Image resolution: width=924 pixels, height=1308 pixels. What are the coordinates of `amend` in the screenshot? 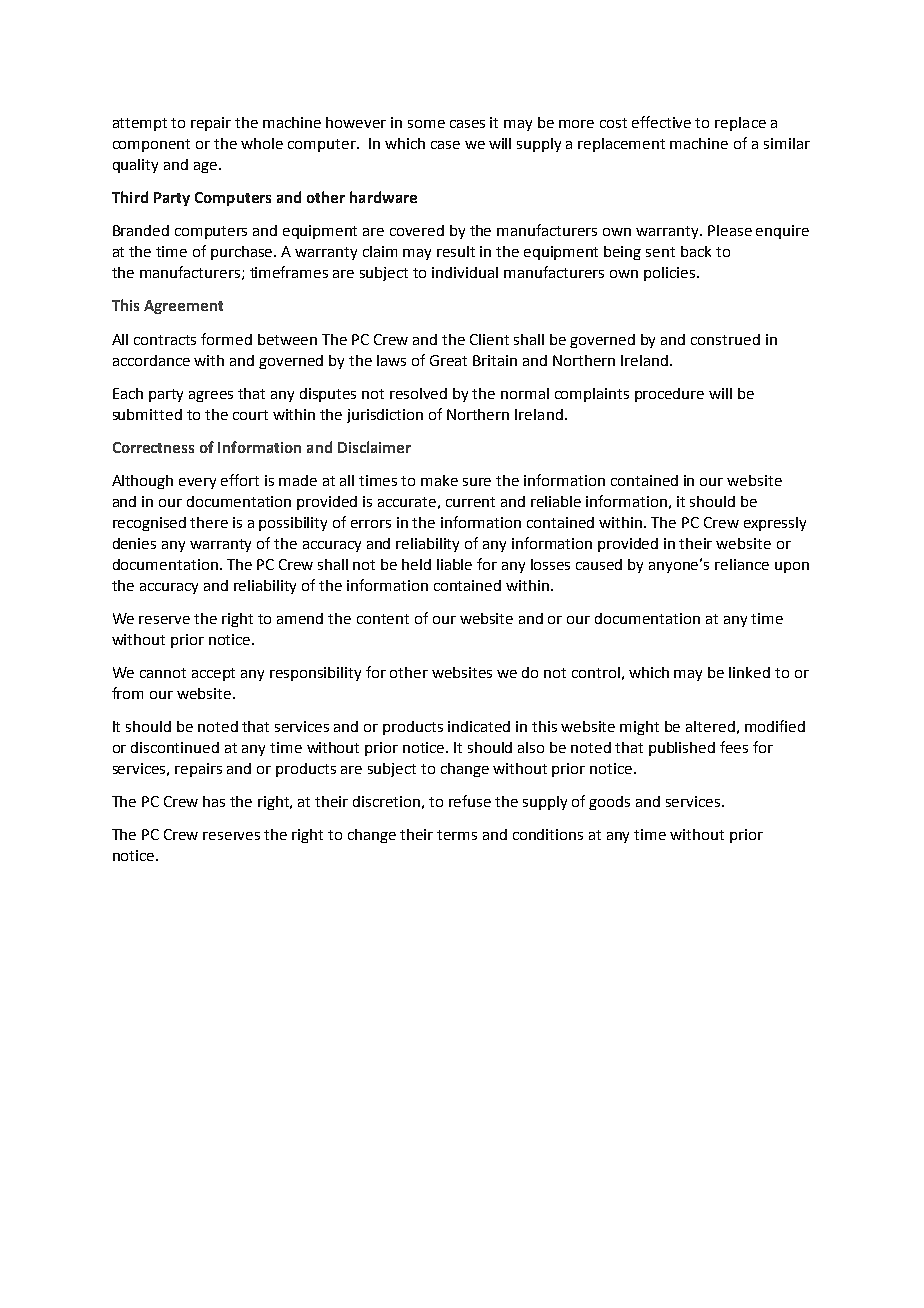 It's located at (300, 618).
